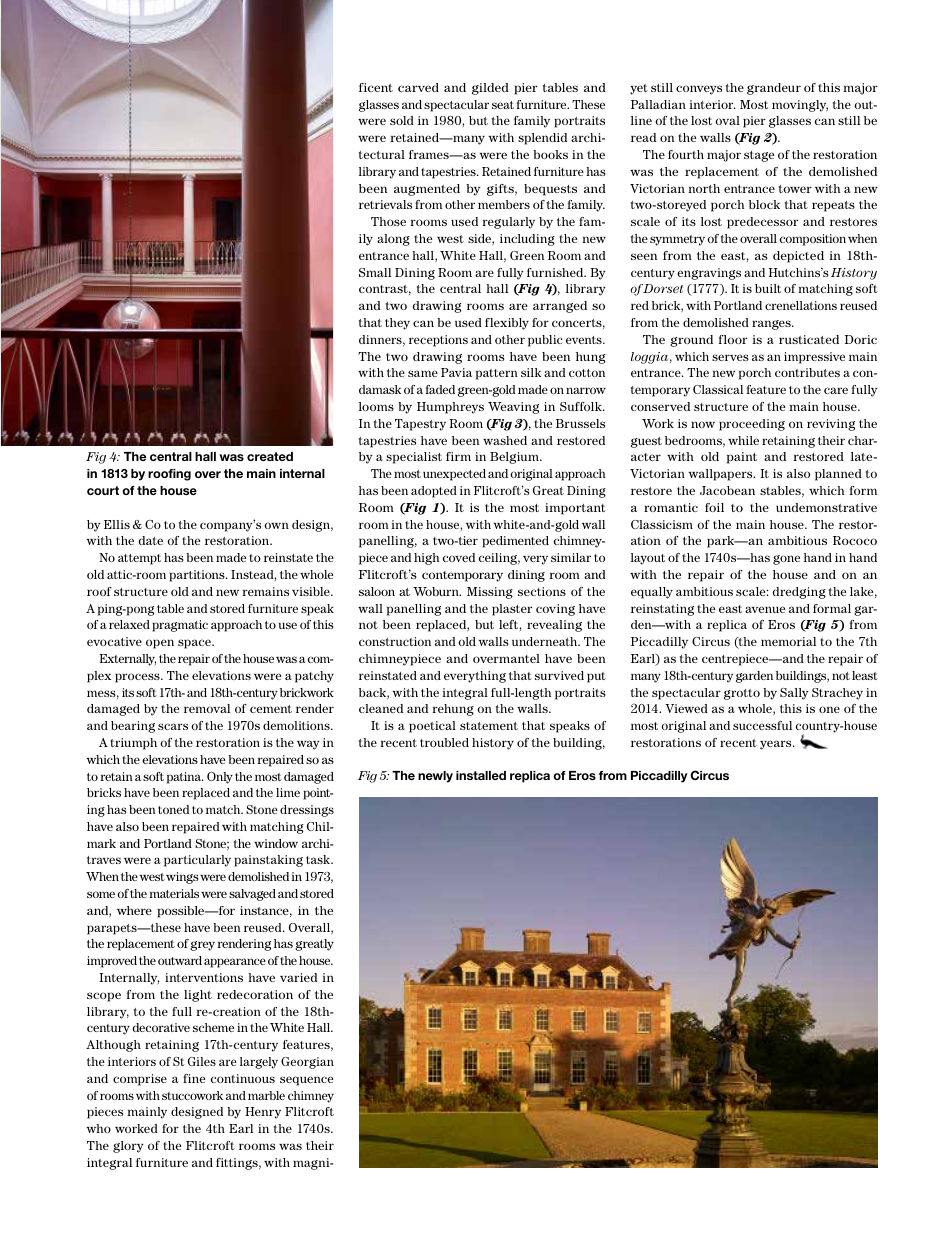 This screenshot has height=1242, width=952. What do you see at coordinates (490, 593) in the screenshot?
I see `Missing` at bounding box center [490, 593].
